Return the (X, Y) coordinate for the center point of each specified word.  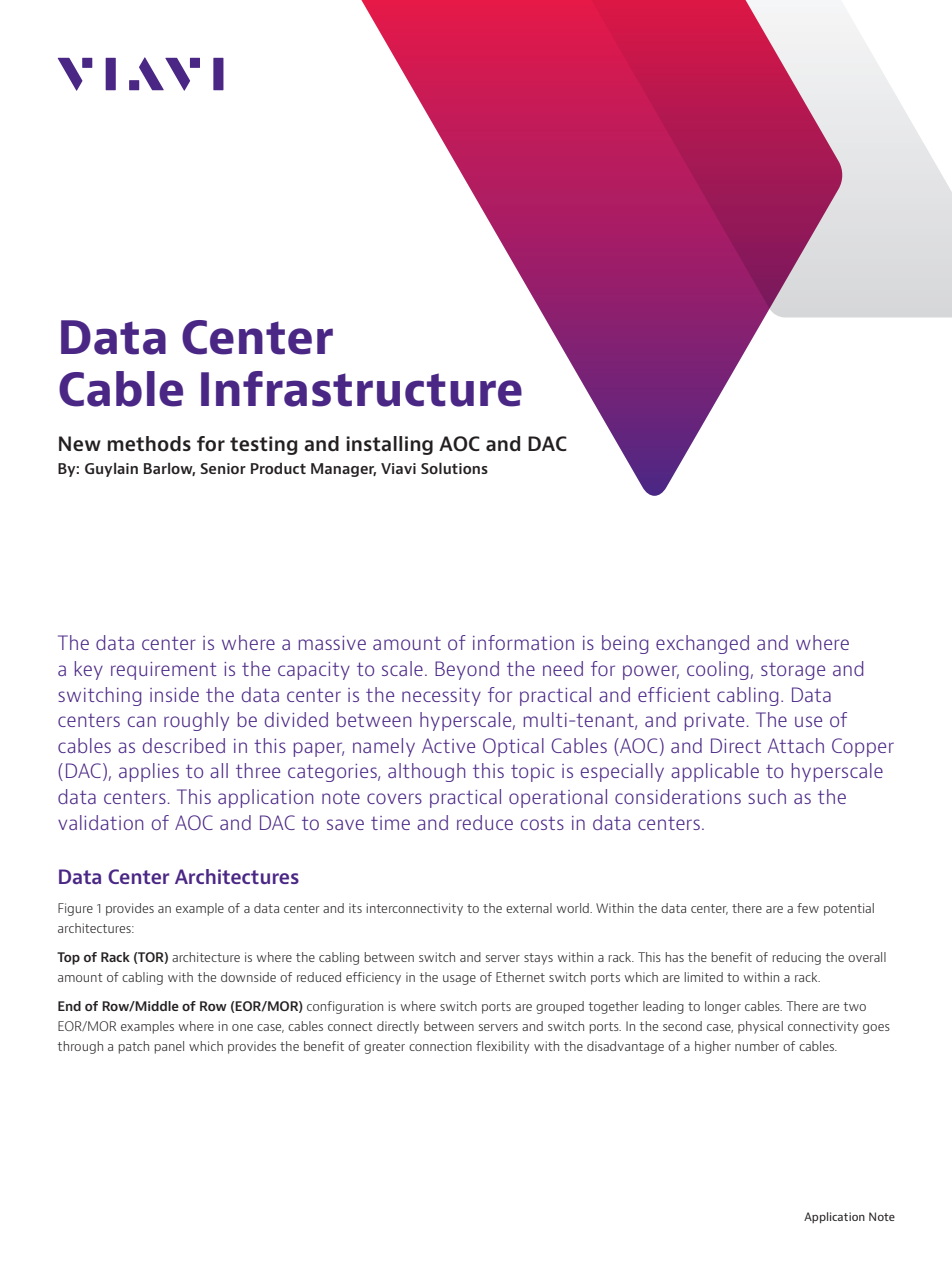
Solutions (454, 468)
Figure (75, 909)
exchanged (702, 644)
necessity (441, 697)
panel (169, 1047)
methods (149, 444)
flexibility (503, 1047)
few (808, 908)
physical (760, 1027)
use (808, 721)
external (529, 908)
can (142, 721)
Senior (223, 468)
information (523, 642)
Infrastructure (361, 389)
